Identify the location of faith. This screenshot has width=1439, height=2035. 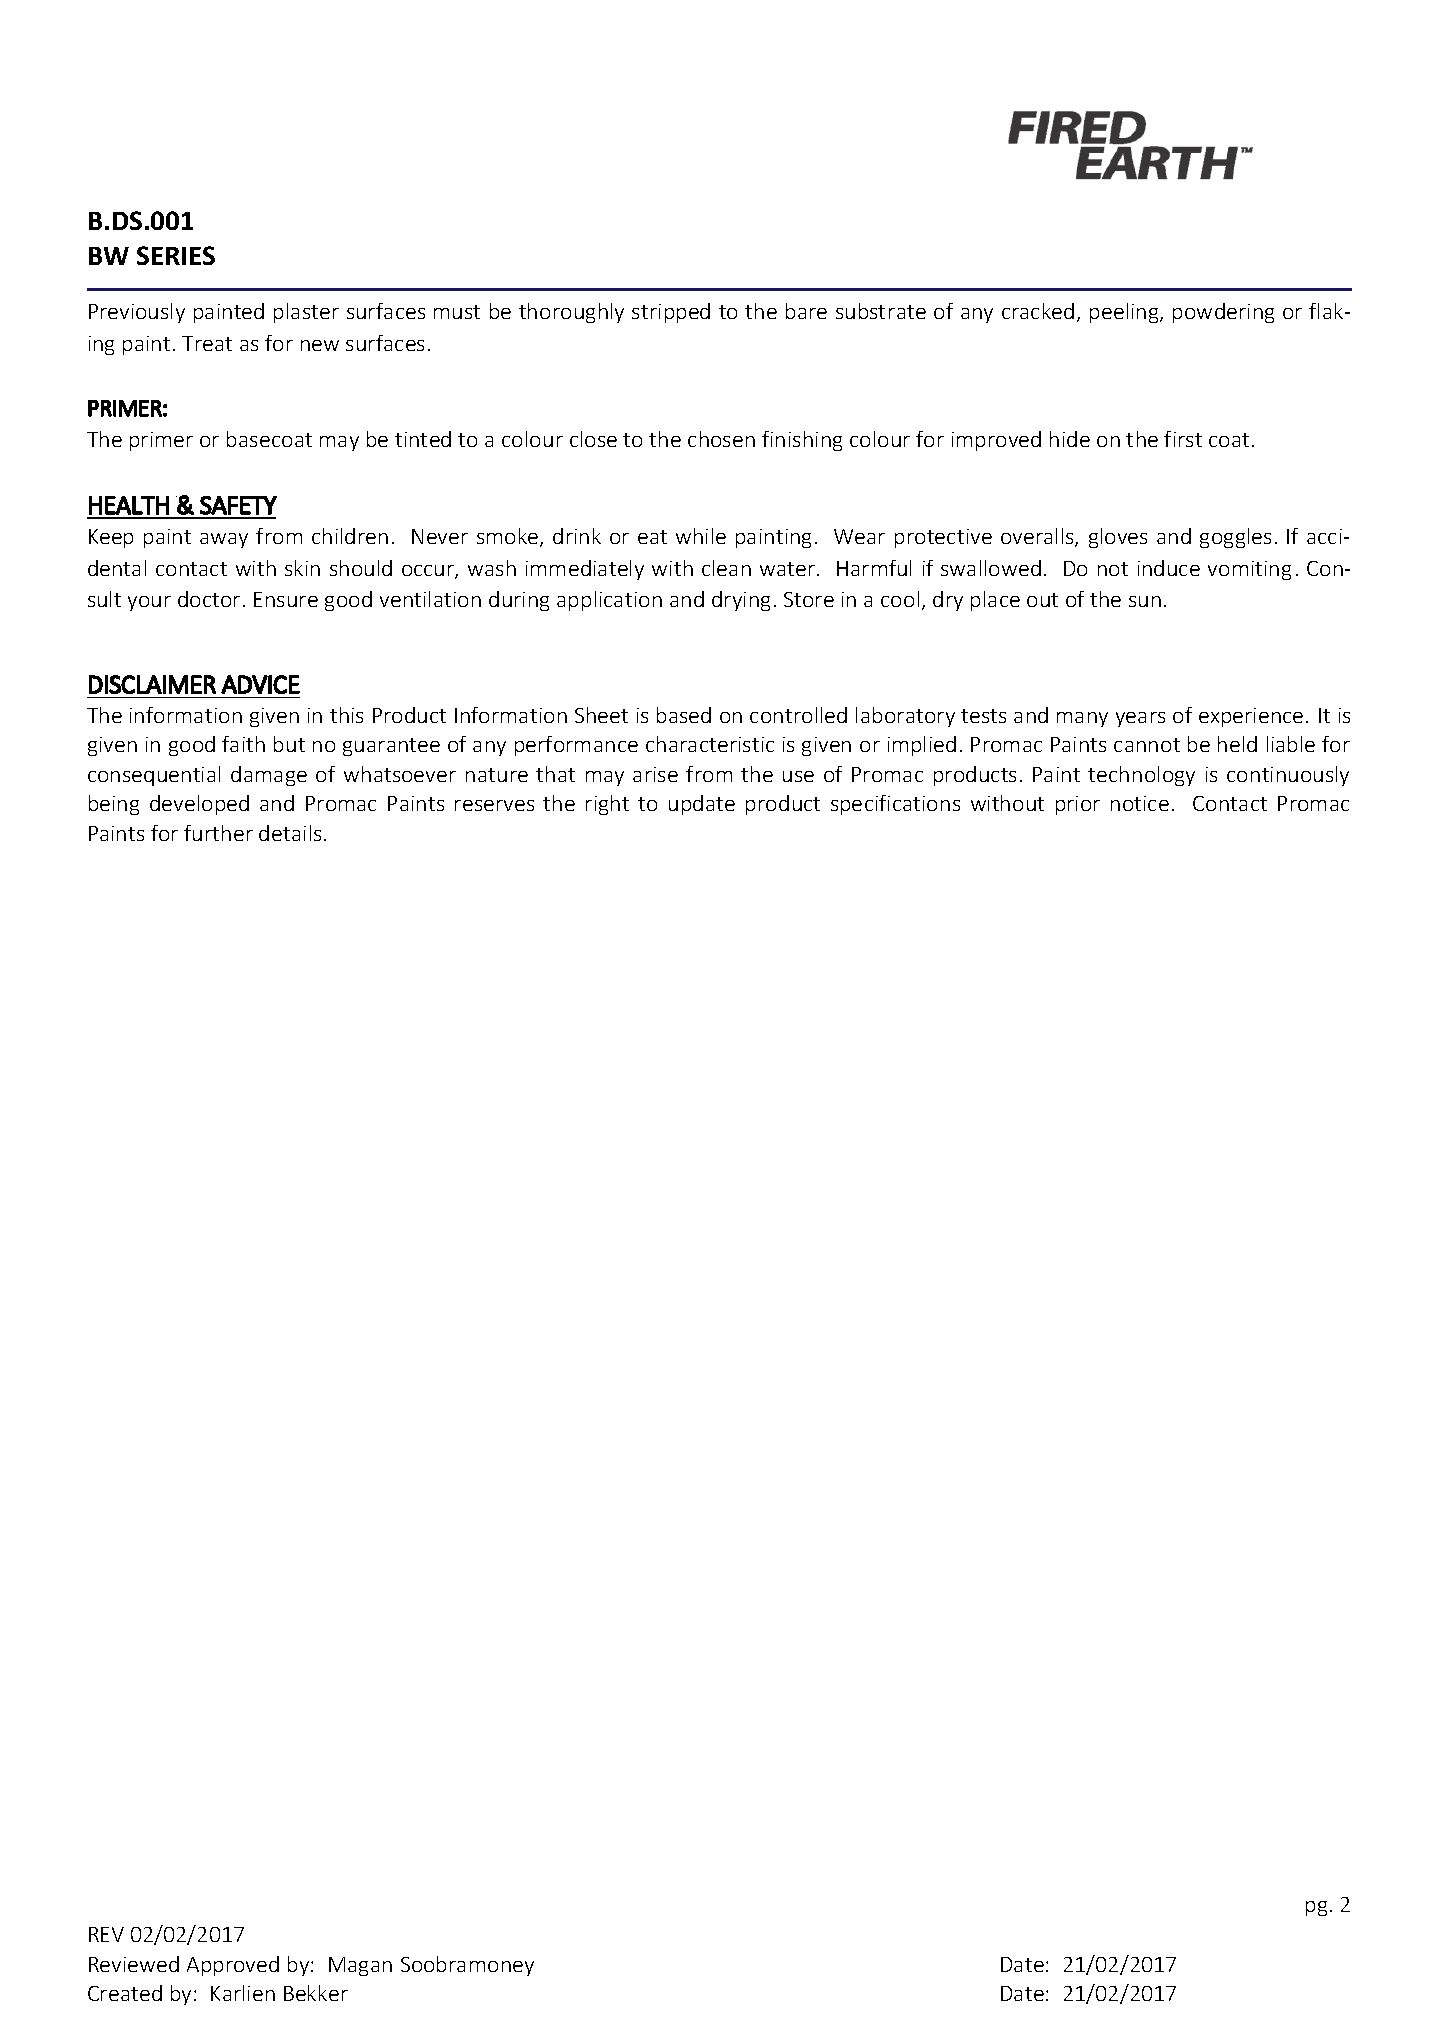
(243, 744).
